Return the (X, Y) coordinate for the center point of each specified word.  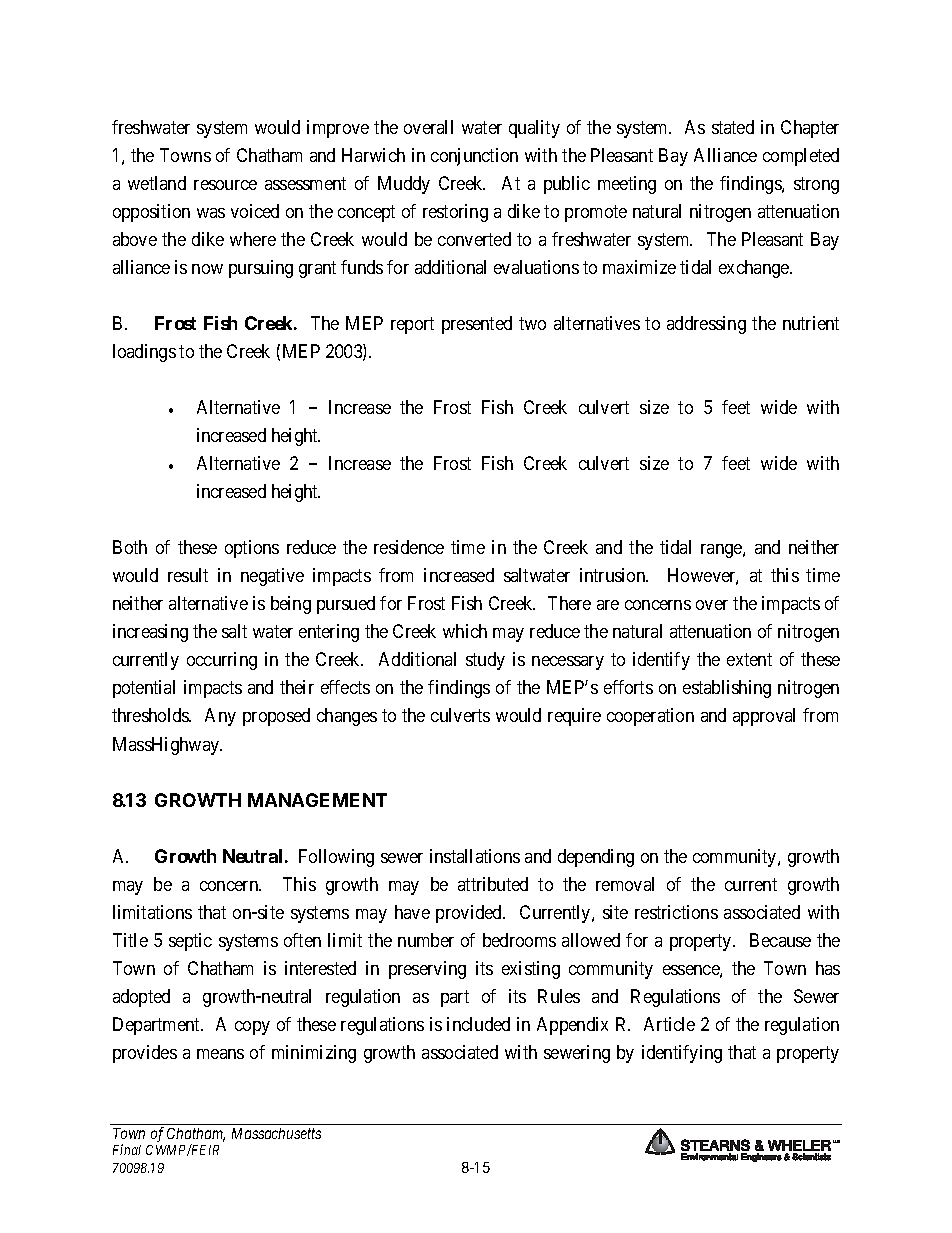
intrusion (614, 575)
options (252, 549)
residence (409, 547)
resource (225, 185)
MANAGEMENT (317, 800)
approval (764, 717)
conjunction (474, 157)
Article (669, 1024)
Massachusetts (276, 1133)
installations (475, 856)
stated (733, 127)
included (478, 1024)
